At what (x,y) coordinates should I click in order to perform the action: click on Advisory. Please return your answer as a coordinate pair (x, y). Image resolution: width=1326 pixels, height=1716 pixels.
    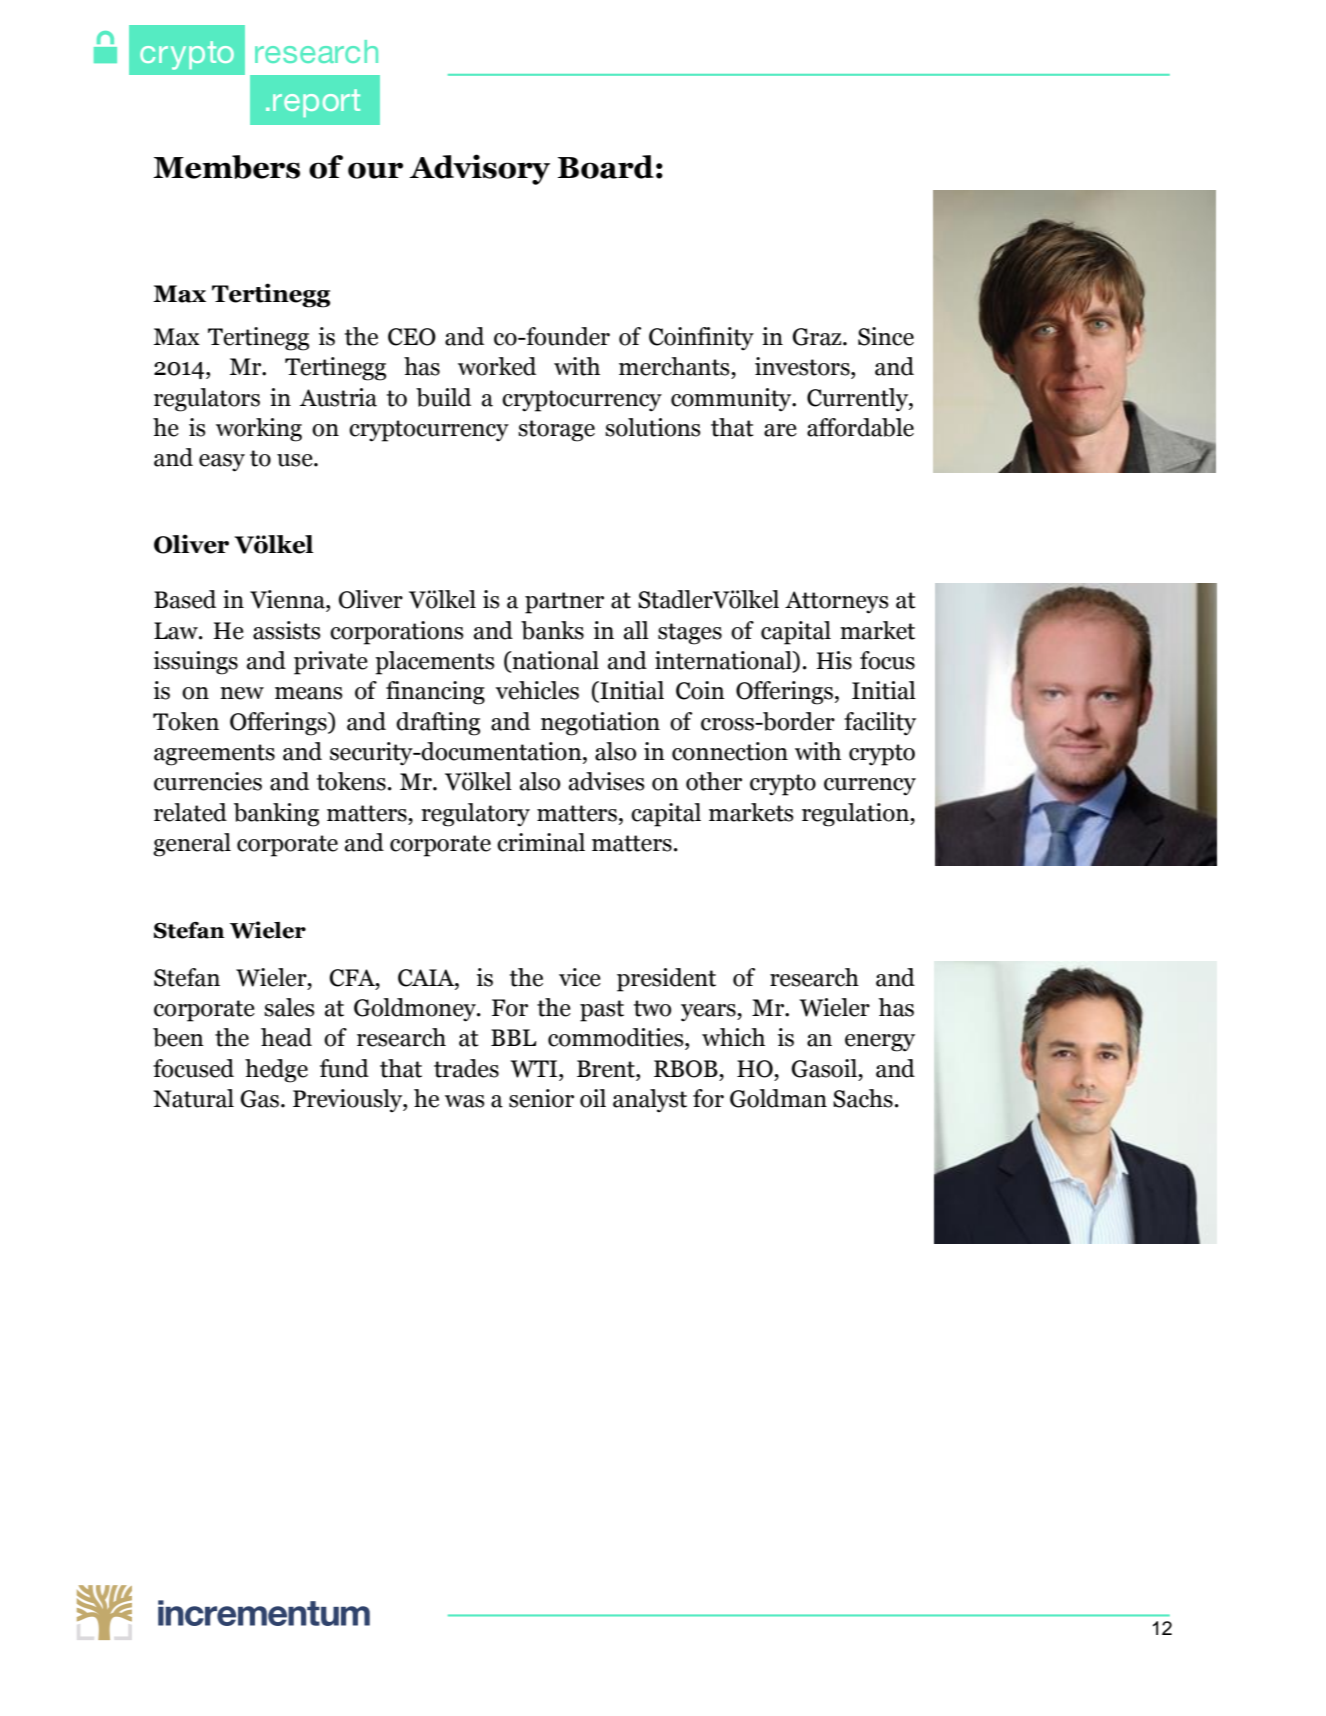
    Looking at the image, I should click on (479, 169).
